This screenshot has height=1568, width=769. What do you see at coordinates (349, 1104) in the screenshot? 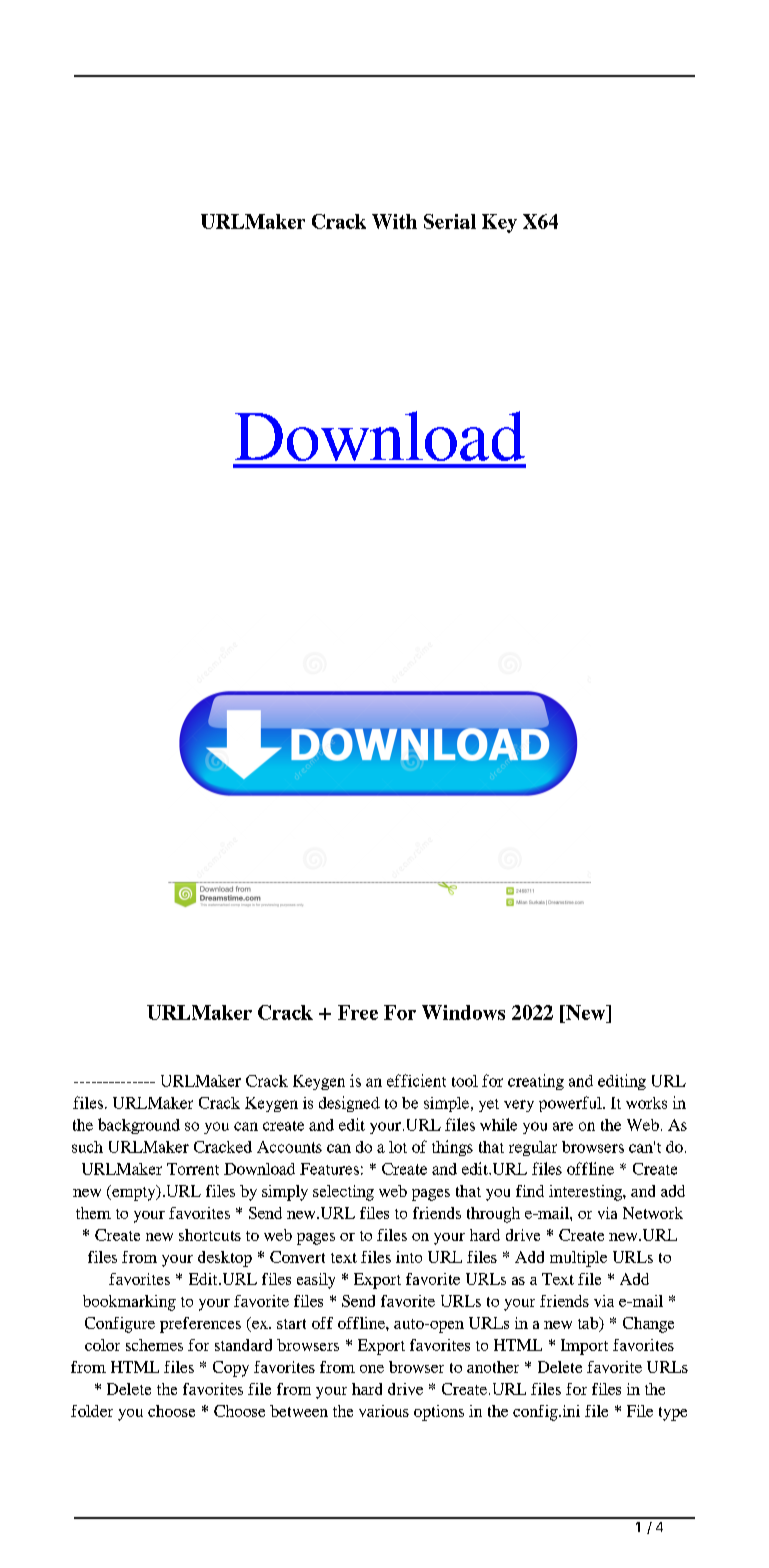
I see `designed` at bounding box center [349, 1104].
